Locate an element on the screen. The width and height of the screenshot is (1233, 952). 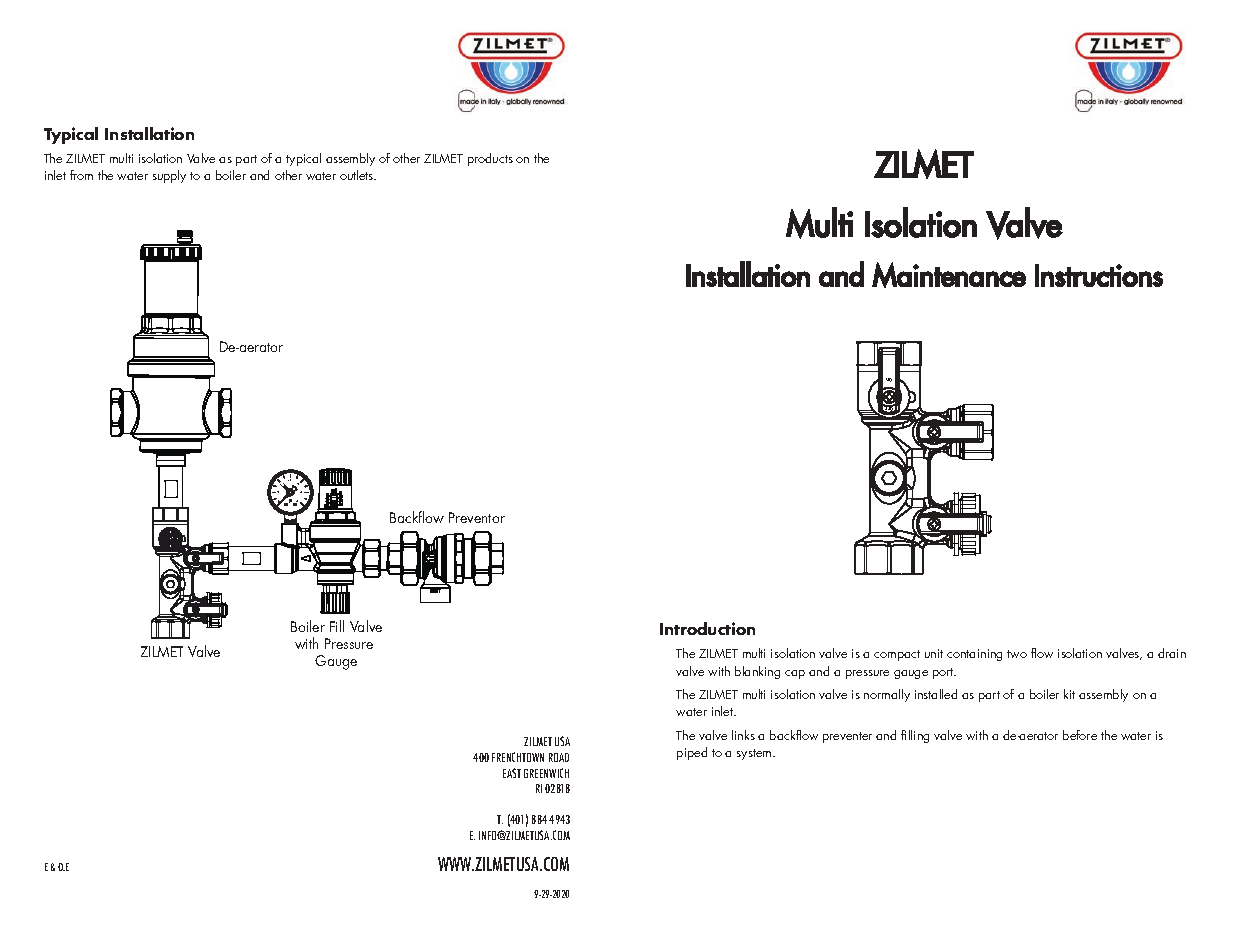
compact is located at coordinates (897, 655).
